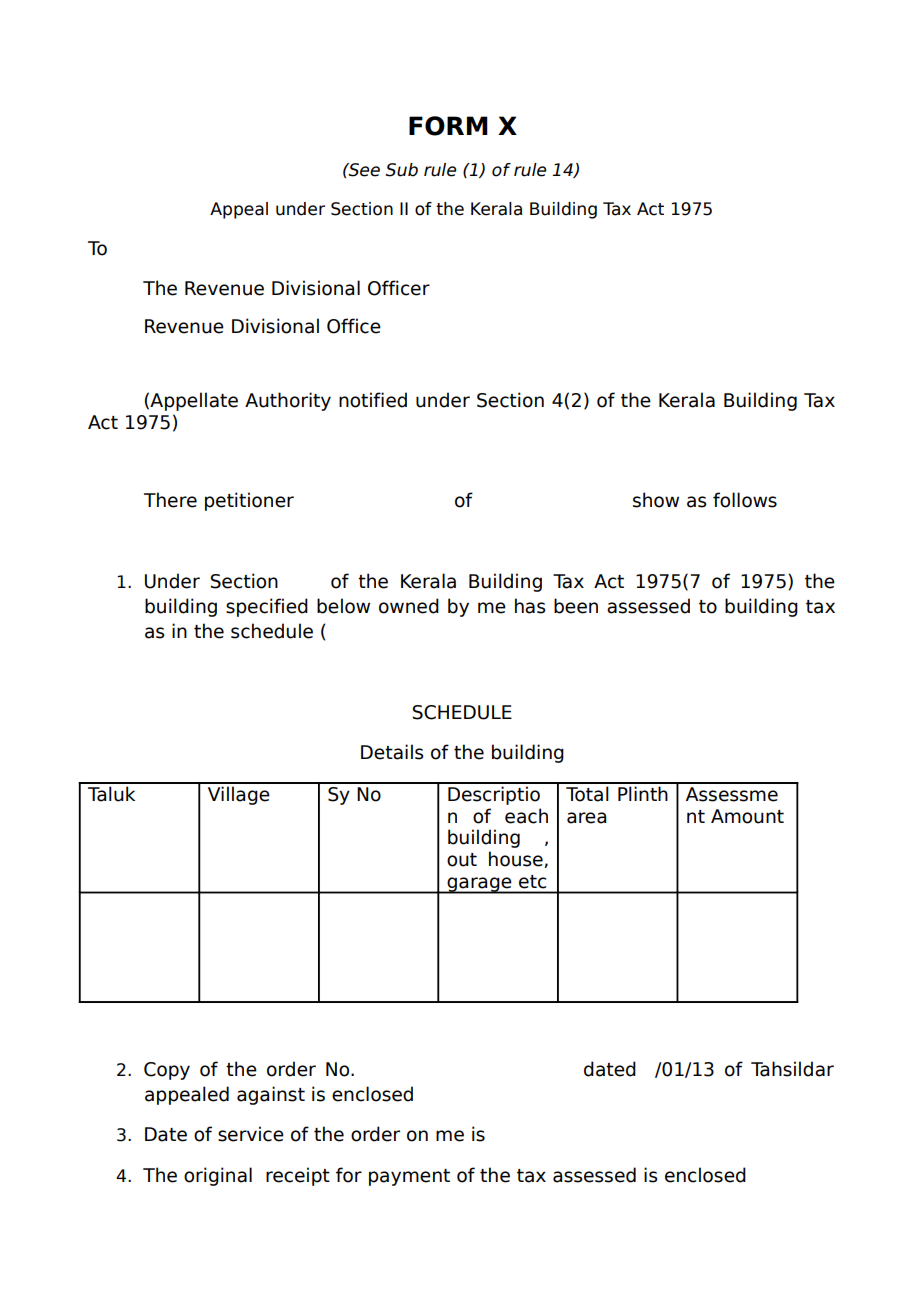 This screenshot has height=1308, width=924. What do you see at coordinates (462, 860) in the screenshot?
I see `out` at bounding box center [462, 860].
